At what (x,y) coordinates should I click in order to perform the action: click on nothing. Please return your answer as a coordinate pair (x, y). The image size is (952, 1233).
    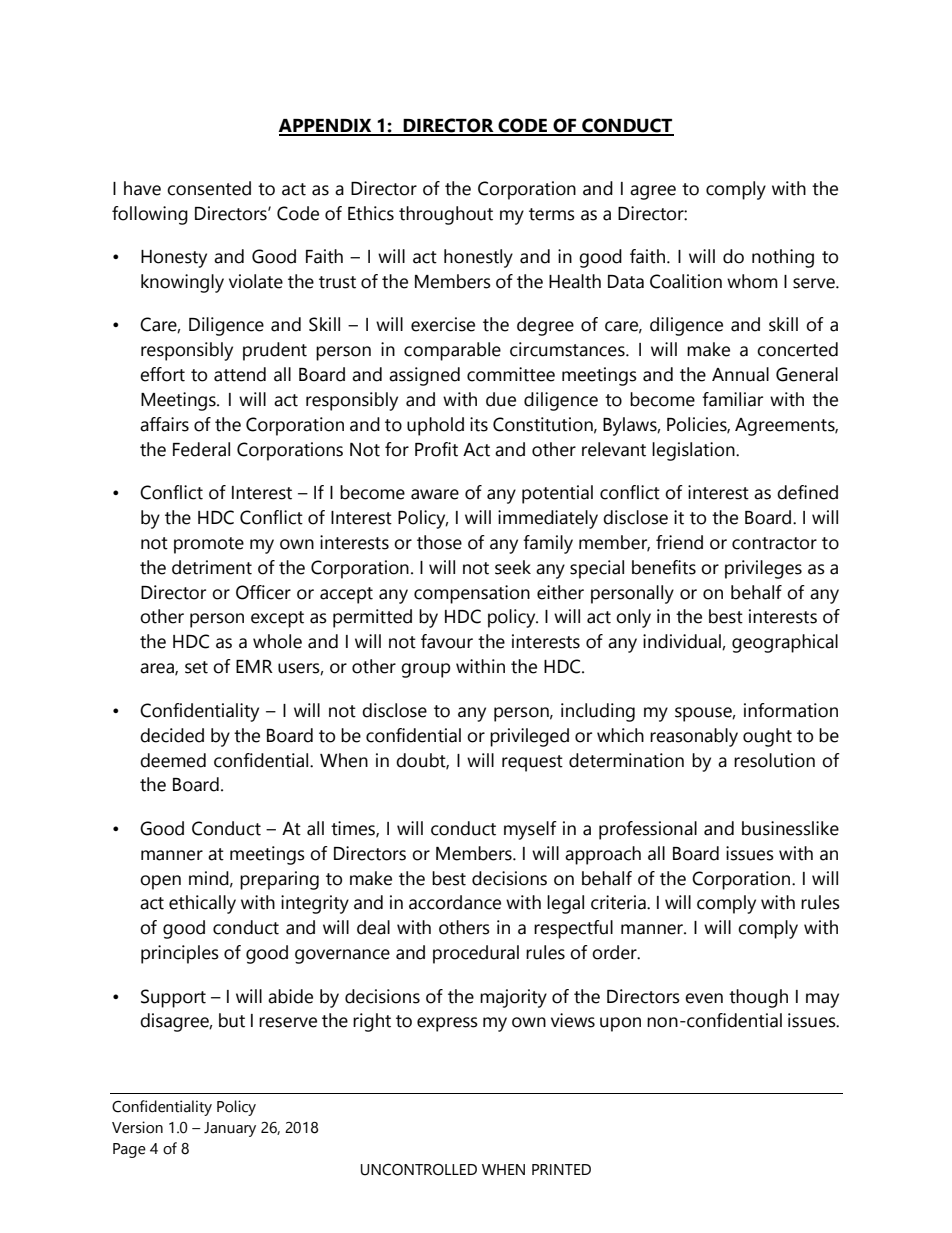
    Looking at the image, I should click on (783, 258).
